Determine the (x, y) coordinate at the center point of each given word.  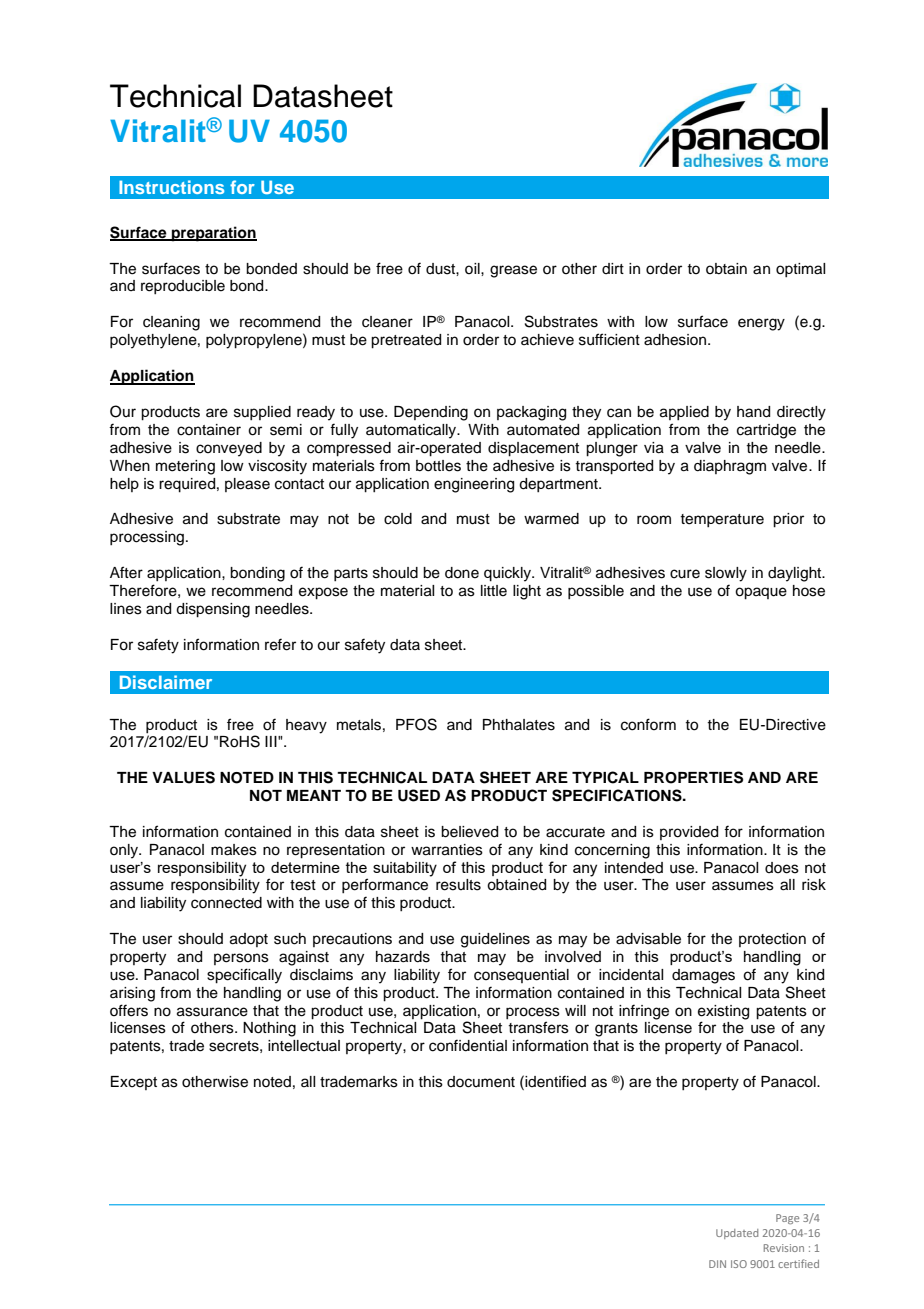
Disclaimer (166, 682)
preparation (213, 234)
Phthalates (519, 725)
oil (473, 268)
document (481, 1082)
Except (134, 1083)
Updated (737, 1234)
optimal (800, 270)
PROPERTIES (693, 777)
